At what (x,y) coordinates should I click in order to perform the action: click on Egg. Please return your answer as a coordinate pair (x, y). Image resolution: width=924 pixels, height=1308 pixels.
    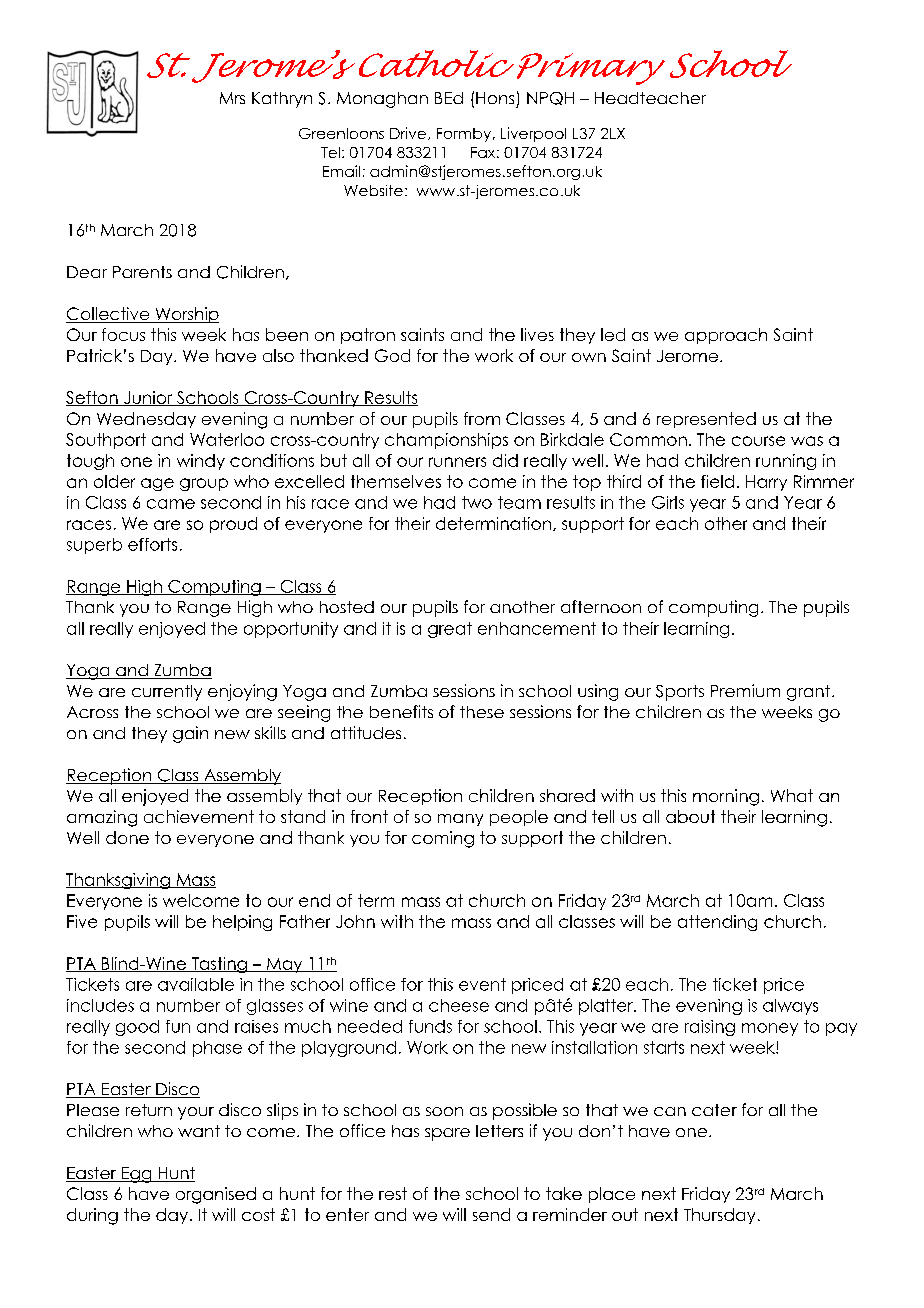
    Looking at the image, I should click on (137, 1175).
